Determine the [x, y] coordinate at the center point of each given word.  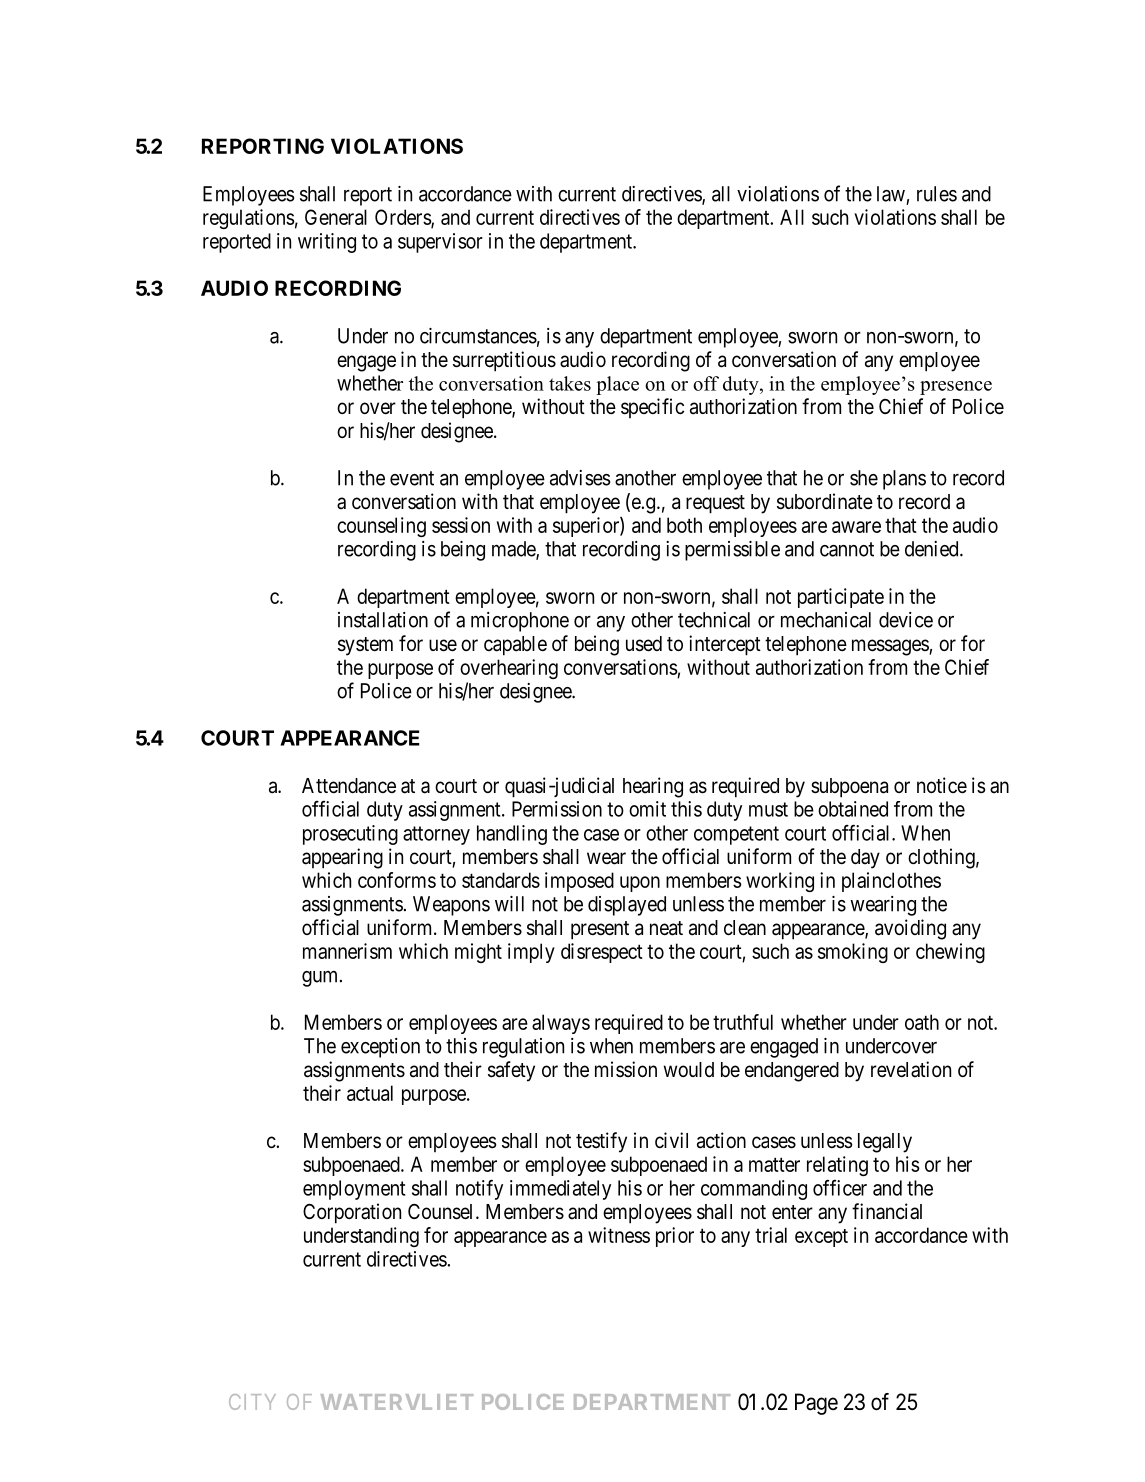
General [336, 217]
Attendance [349, 785]
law [891, 194]
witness [619, 1235]
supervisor [440, 243]
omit [647, 809]
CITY [252, 1402]
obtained [853, 809]
